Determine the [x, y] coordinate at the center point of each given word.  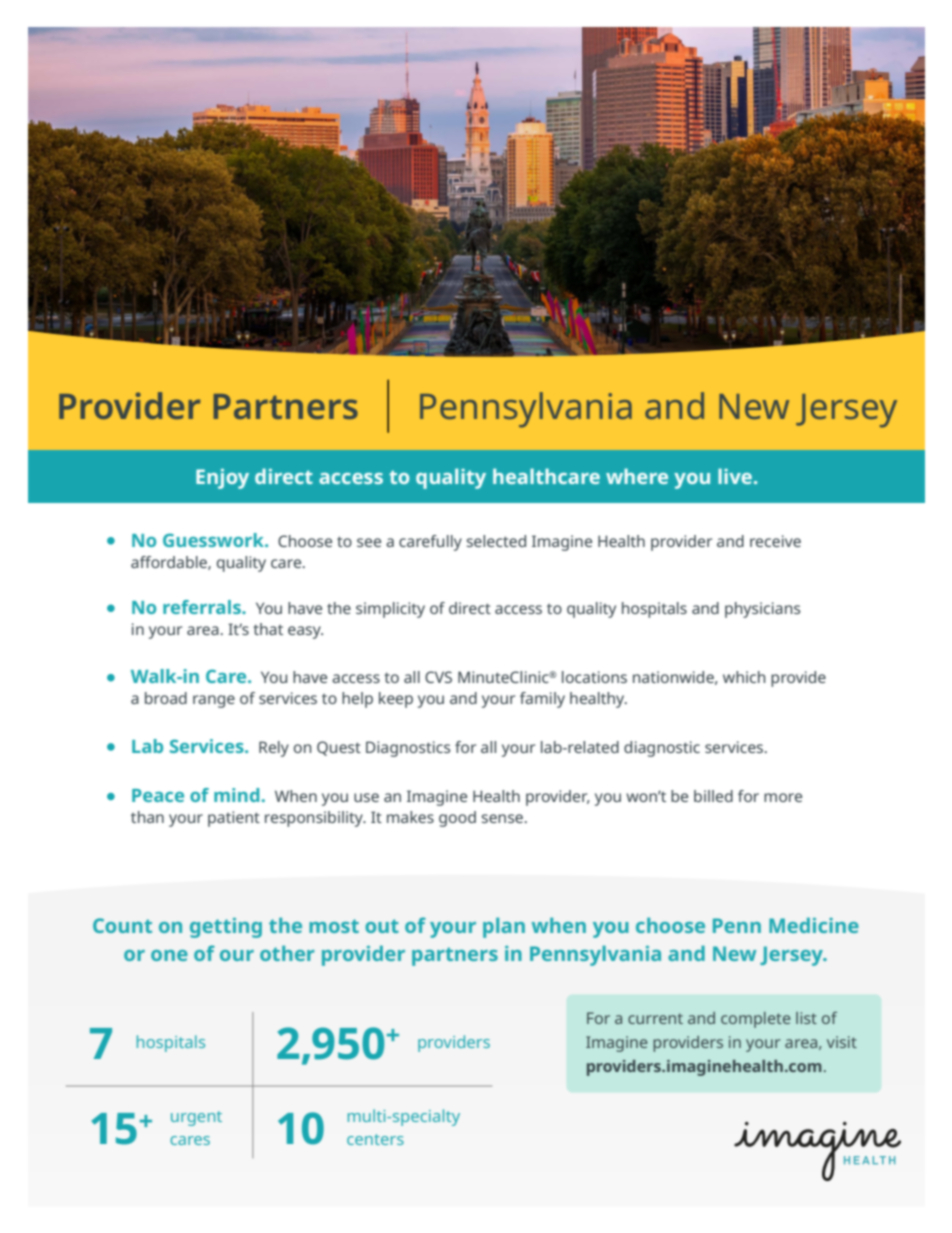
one [169, 955]
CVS [438, 677]
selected [496, 541]
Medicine [814, 925]
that [268, 629]
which [744, 677]
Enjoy [222, 479]
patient [234, 819]
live [735, 476]
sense [503, 818]
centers [375, 1139]
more [783, 797]
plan [504, 927]
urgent [196, 1118]
